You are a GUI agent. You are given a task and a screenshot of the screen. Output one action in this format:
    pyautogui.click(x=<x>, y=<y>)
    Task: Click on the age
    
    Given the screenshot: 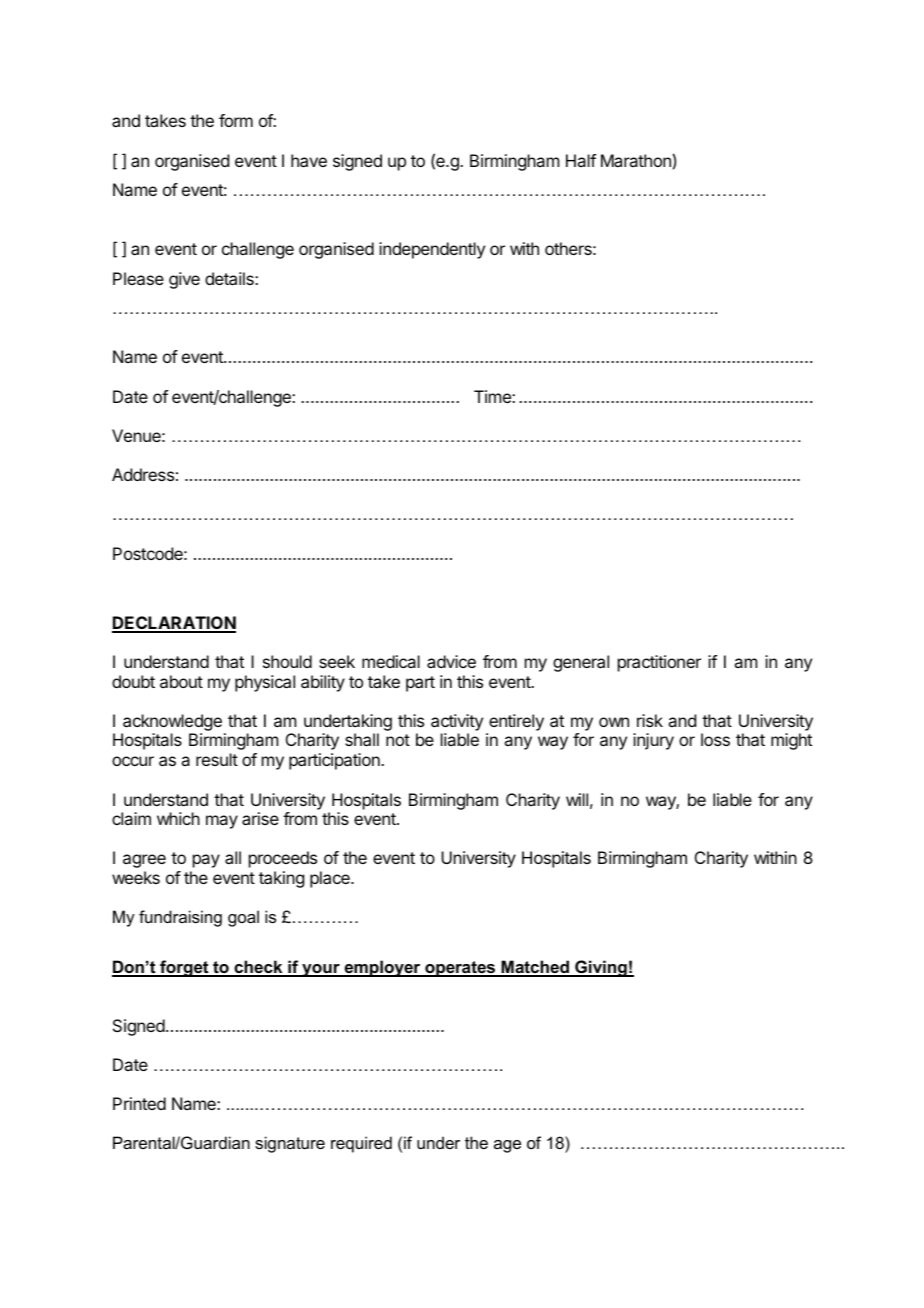 What is the action you would take?
    pyautogui.click(x=507, y=1146)
